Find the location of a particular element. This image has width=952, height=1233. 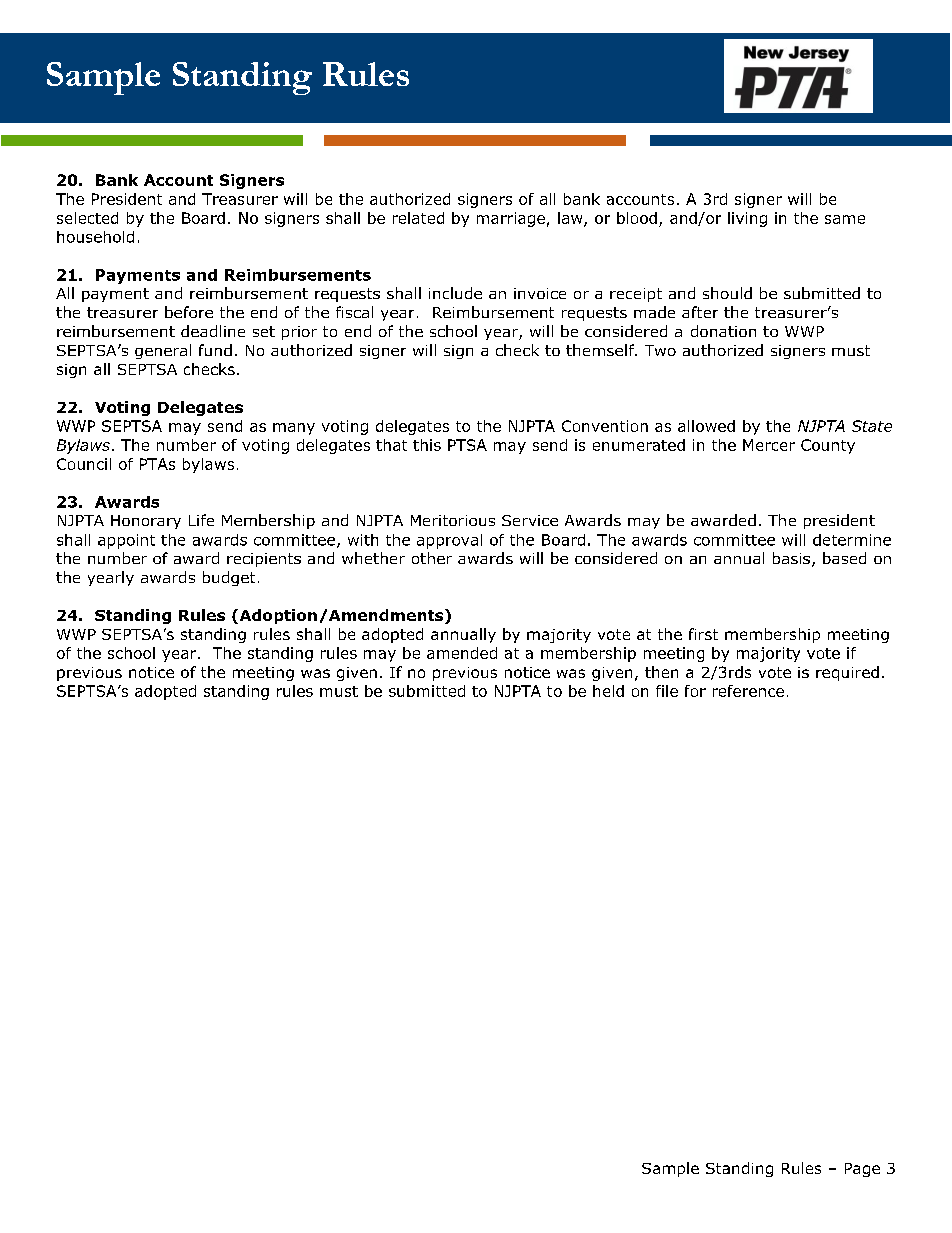

amended is located at coordinates (462, 653).
